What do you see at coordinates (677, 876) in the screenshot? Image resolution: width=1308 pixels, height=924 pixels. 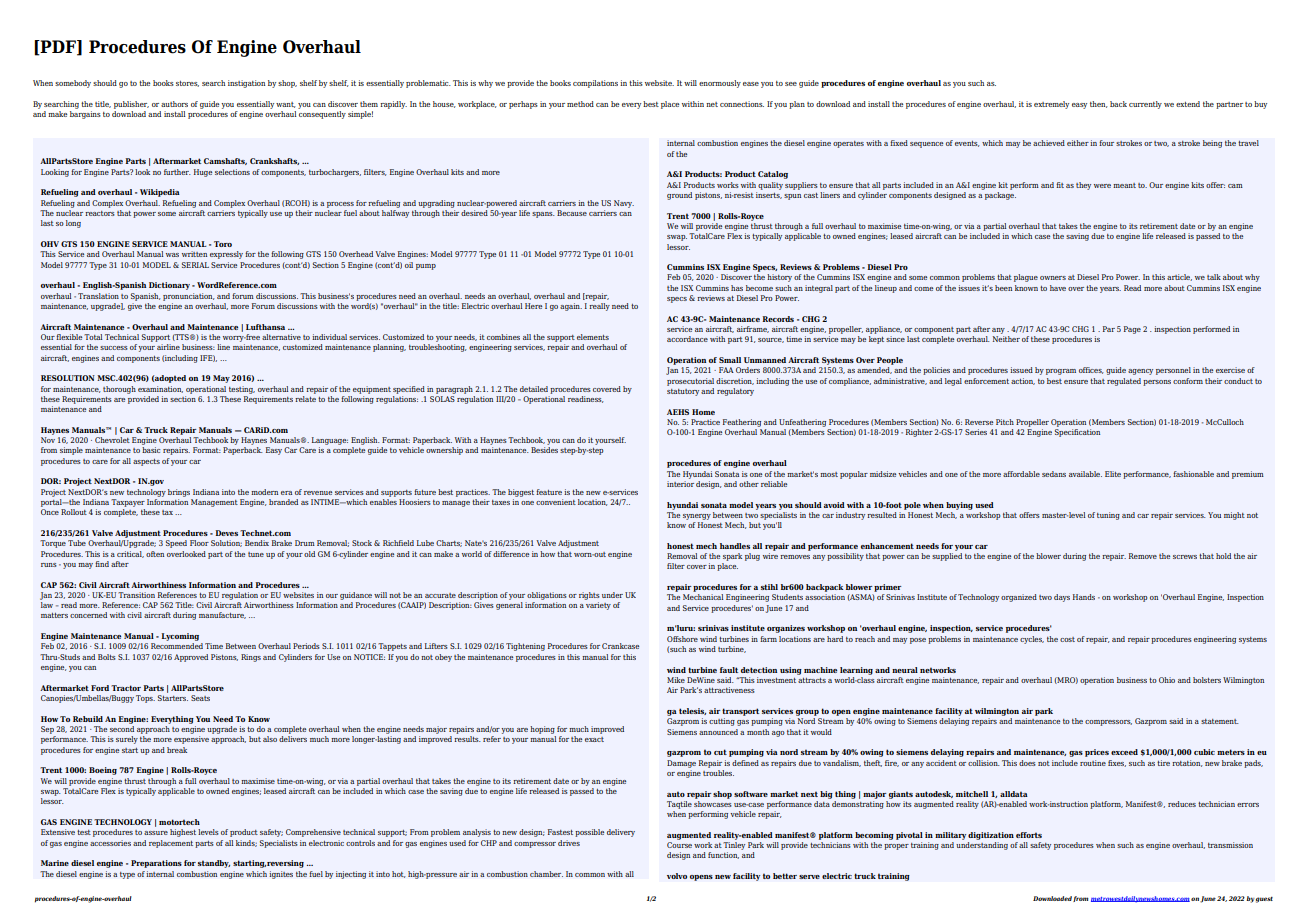 I see `volvo` at bounding box center [677, 876].
